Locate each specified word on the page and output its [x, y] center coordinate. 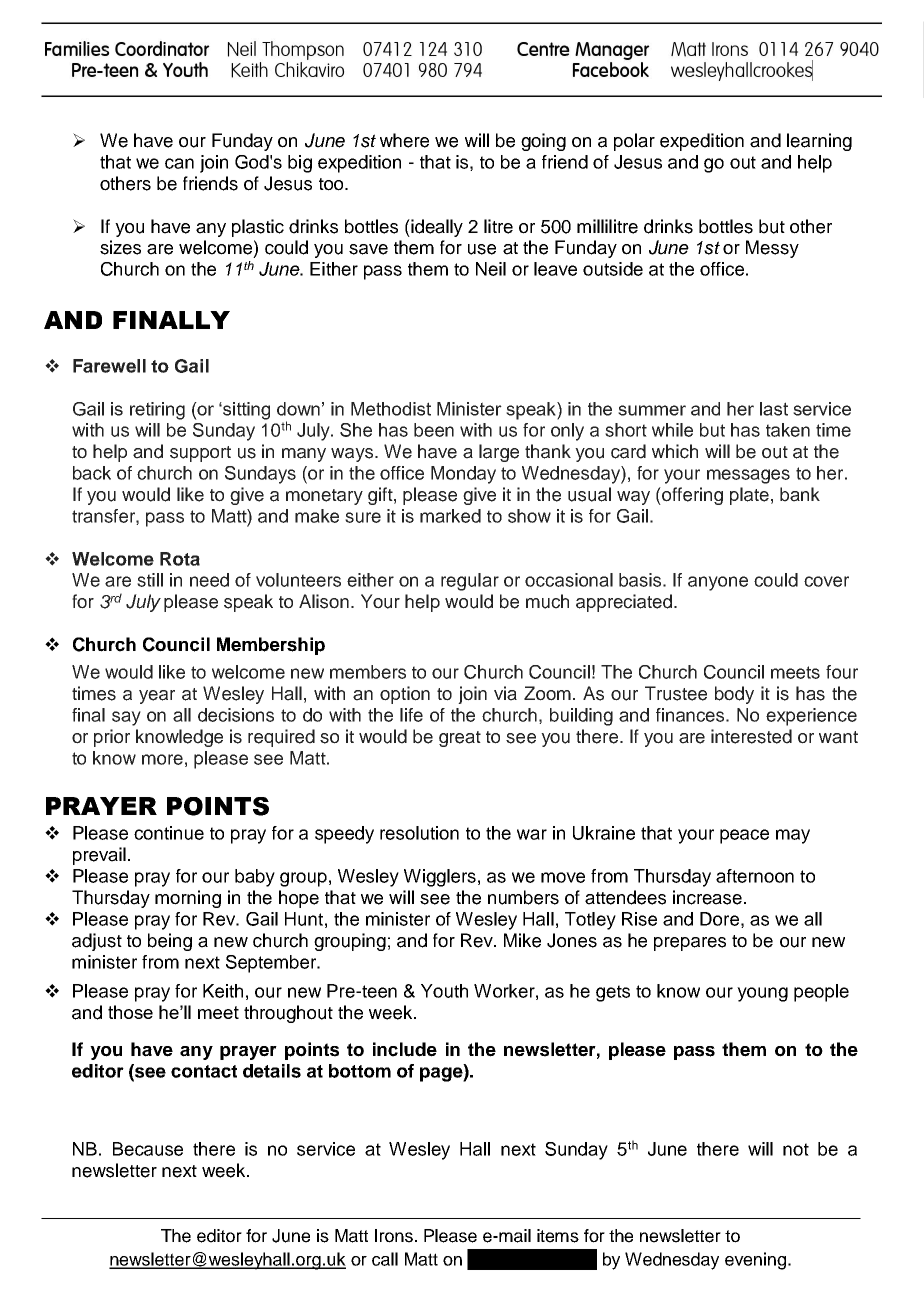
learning [819, 142]
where [404, 140]
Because [148, 1149]
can [179, 163]
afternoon [755, 876]
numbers [523, 897]
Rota [180, 559]
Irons [394, 1236]
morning [188, 899]
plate [749, 496]
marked [450, 516]
